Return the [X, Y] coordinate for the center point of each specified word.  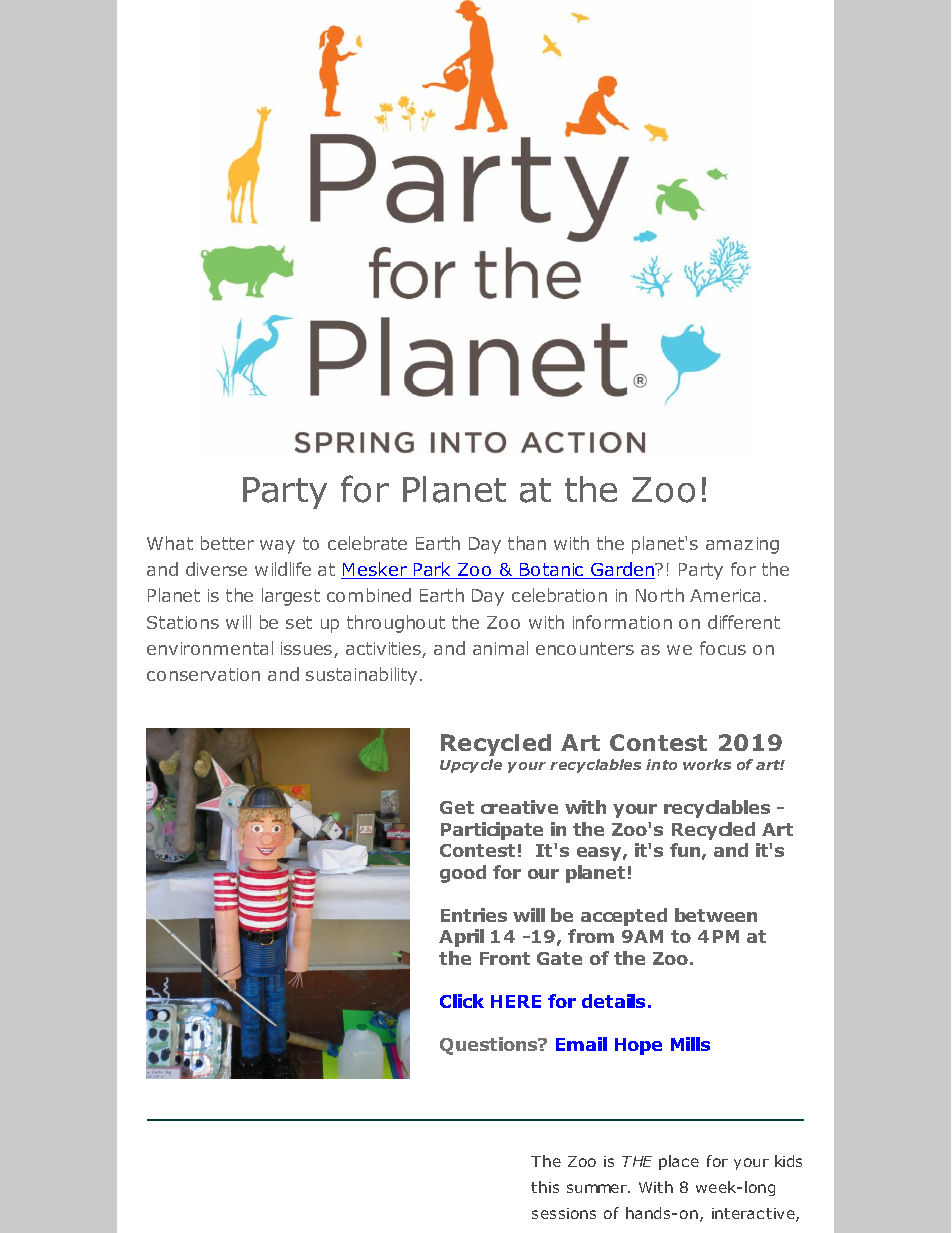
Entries [474, 915]
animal [500, 648]
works [707, 764]
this [545, 1187]
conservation [203, 674]
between [716, 915]
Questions [490, 1046]
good [463, 874]
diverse [216, 569]
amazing [742, 545]
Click [462, 1001]
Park [433, 570]
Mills [690, 1044]
